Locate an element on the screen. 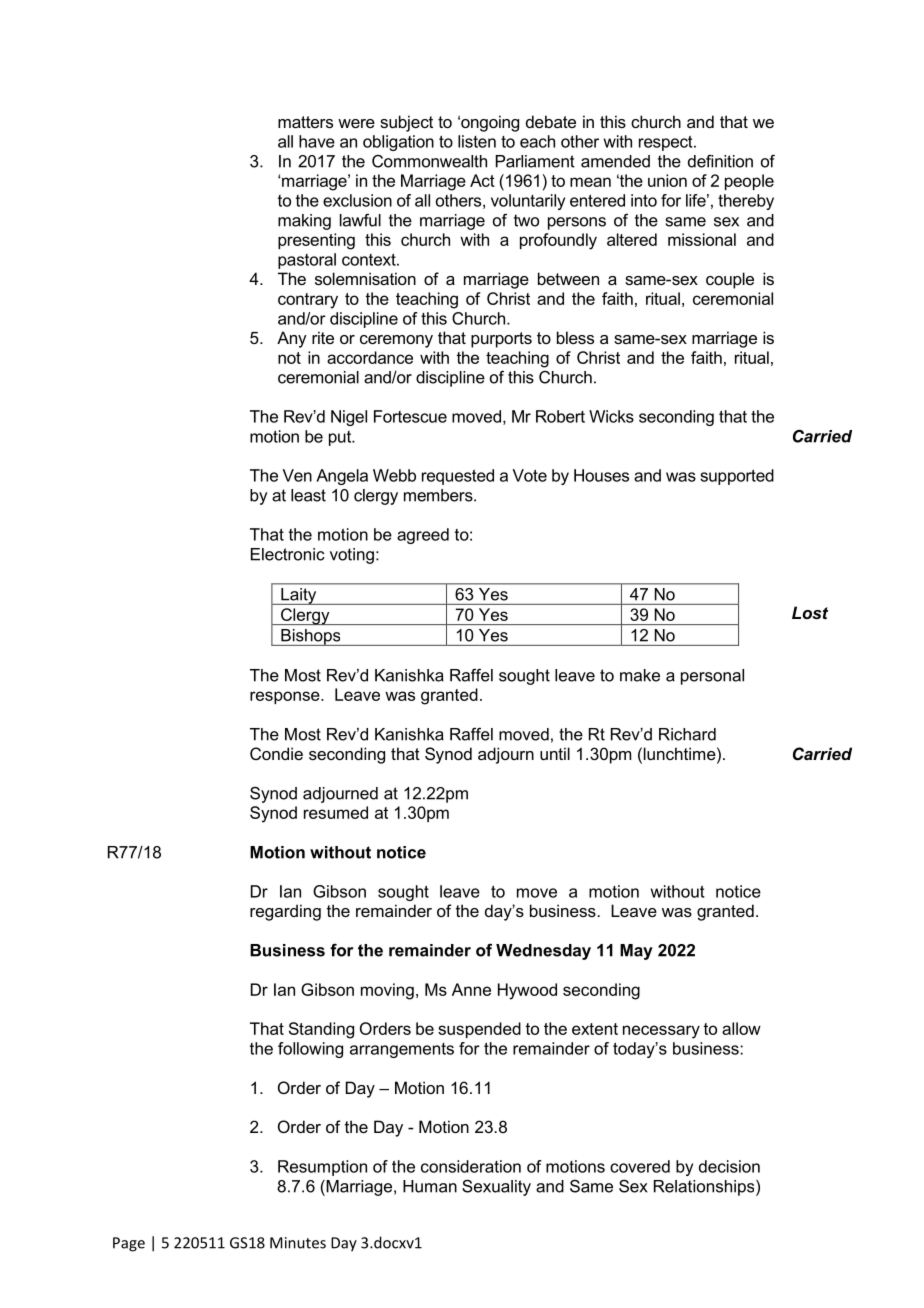  Page is located at coordinates (129, 1244).
